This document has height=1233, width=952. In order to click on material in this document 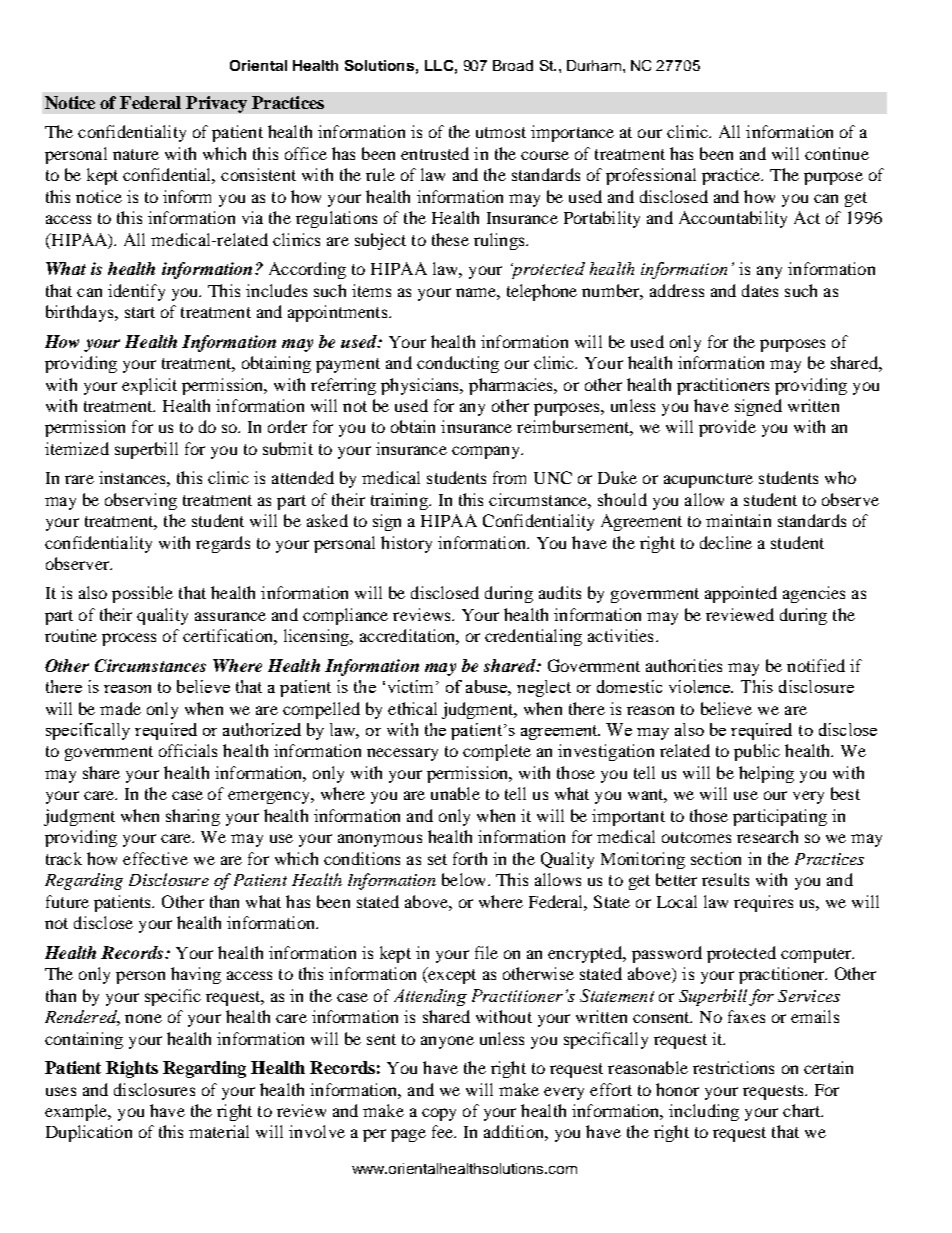, I will do `click(219, 1131)`.
